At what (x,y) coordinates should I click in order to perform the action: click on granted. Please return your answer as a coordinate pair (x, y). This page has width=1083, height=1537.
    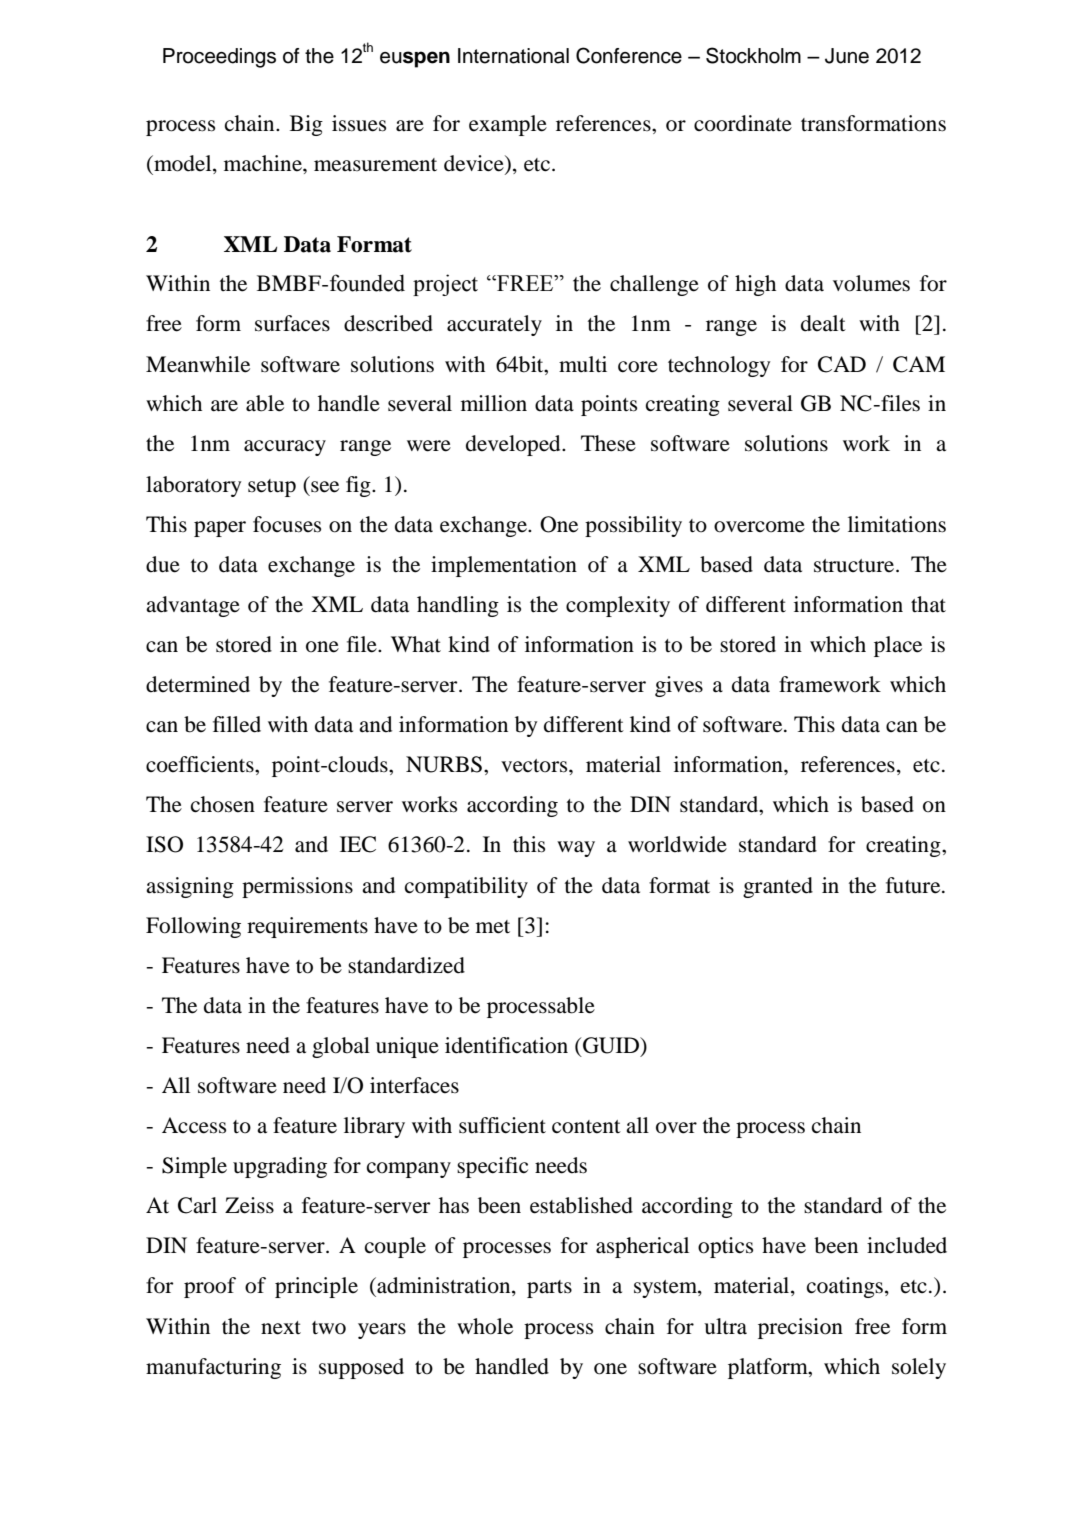
    Looking at the image, I should click on (778, 887).
